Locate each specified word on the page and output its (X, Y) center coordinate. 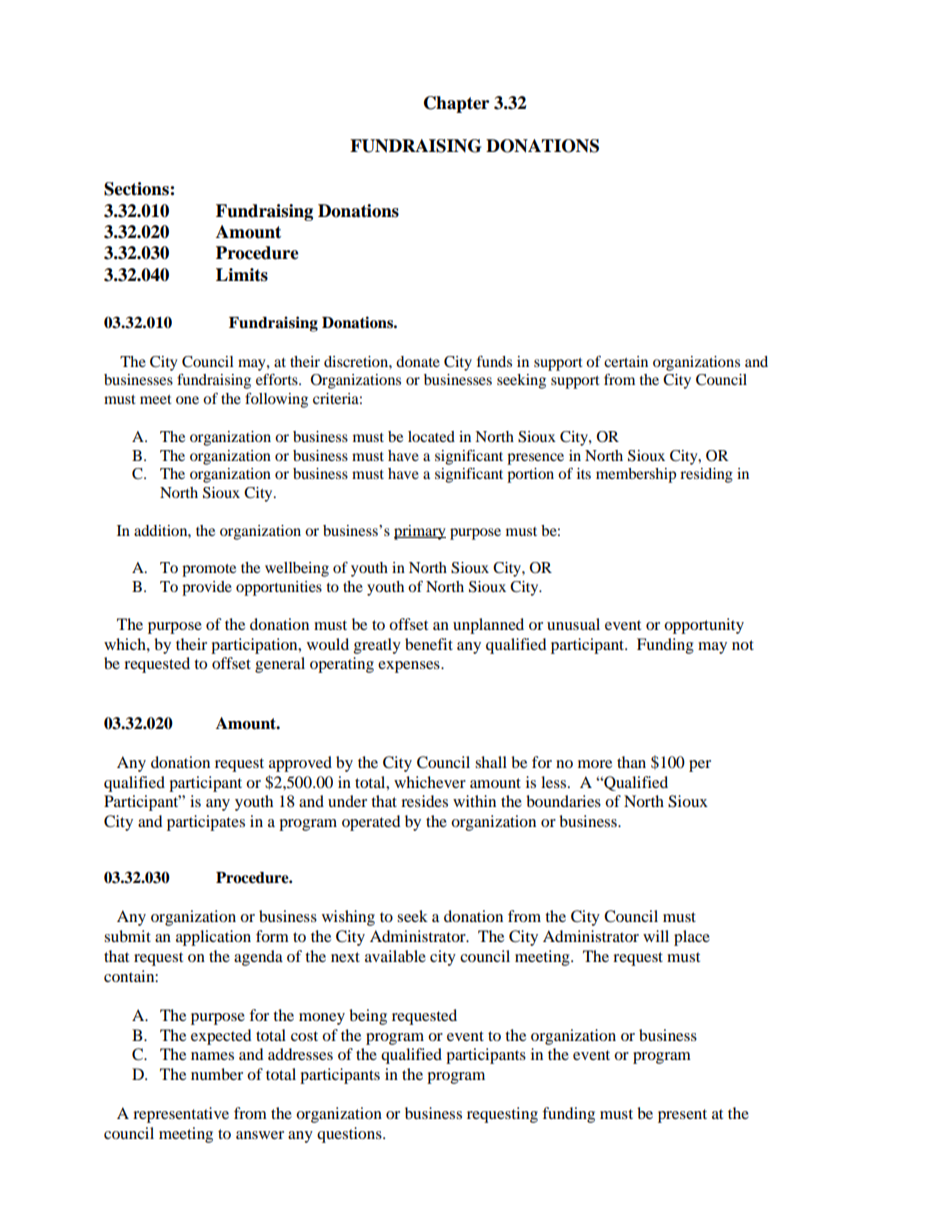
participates (206, 823)
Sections (137, 189)
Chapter (456, 104)
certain (626, 361)
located (431, 436)
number (217, 1074)
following (276, 400)
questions (350, 1135)
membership (636, 475)
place (692, 938)
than (631, 762)
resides (424, 801)
